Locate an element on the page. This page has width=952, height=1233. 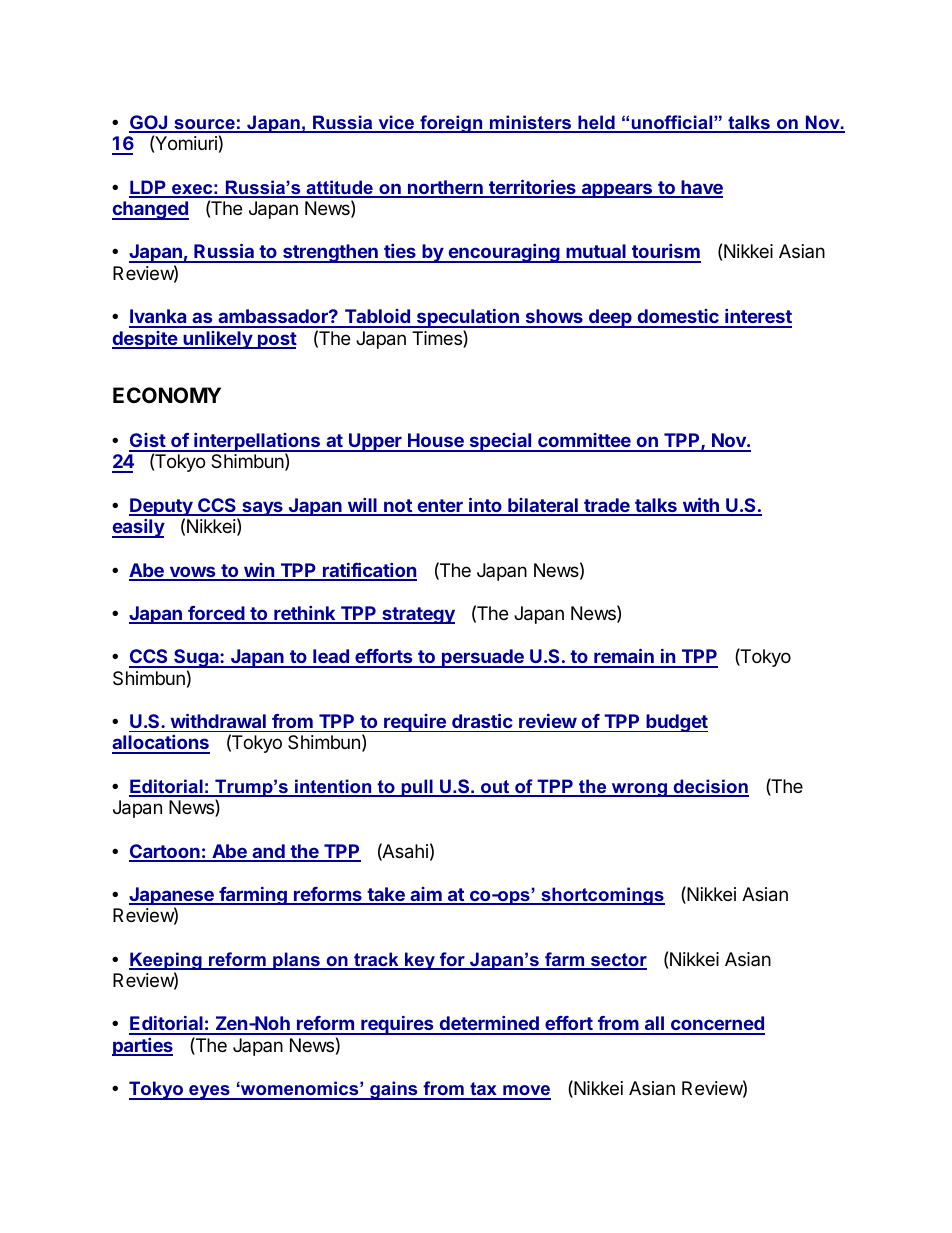
trade is located at coordinates (607, 506).
